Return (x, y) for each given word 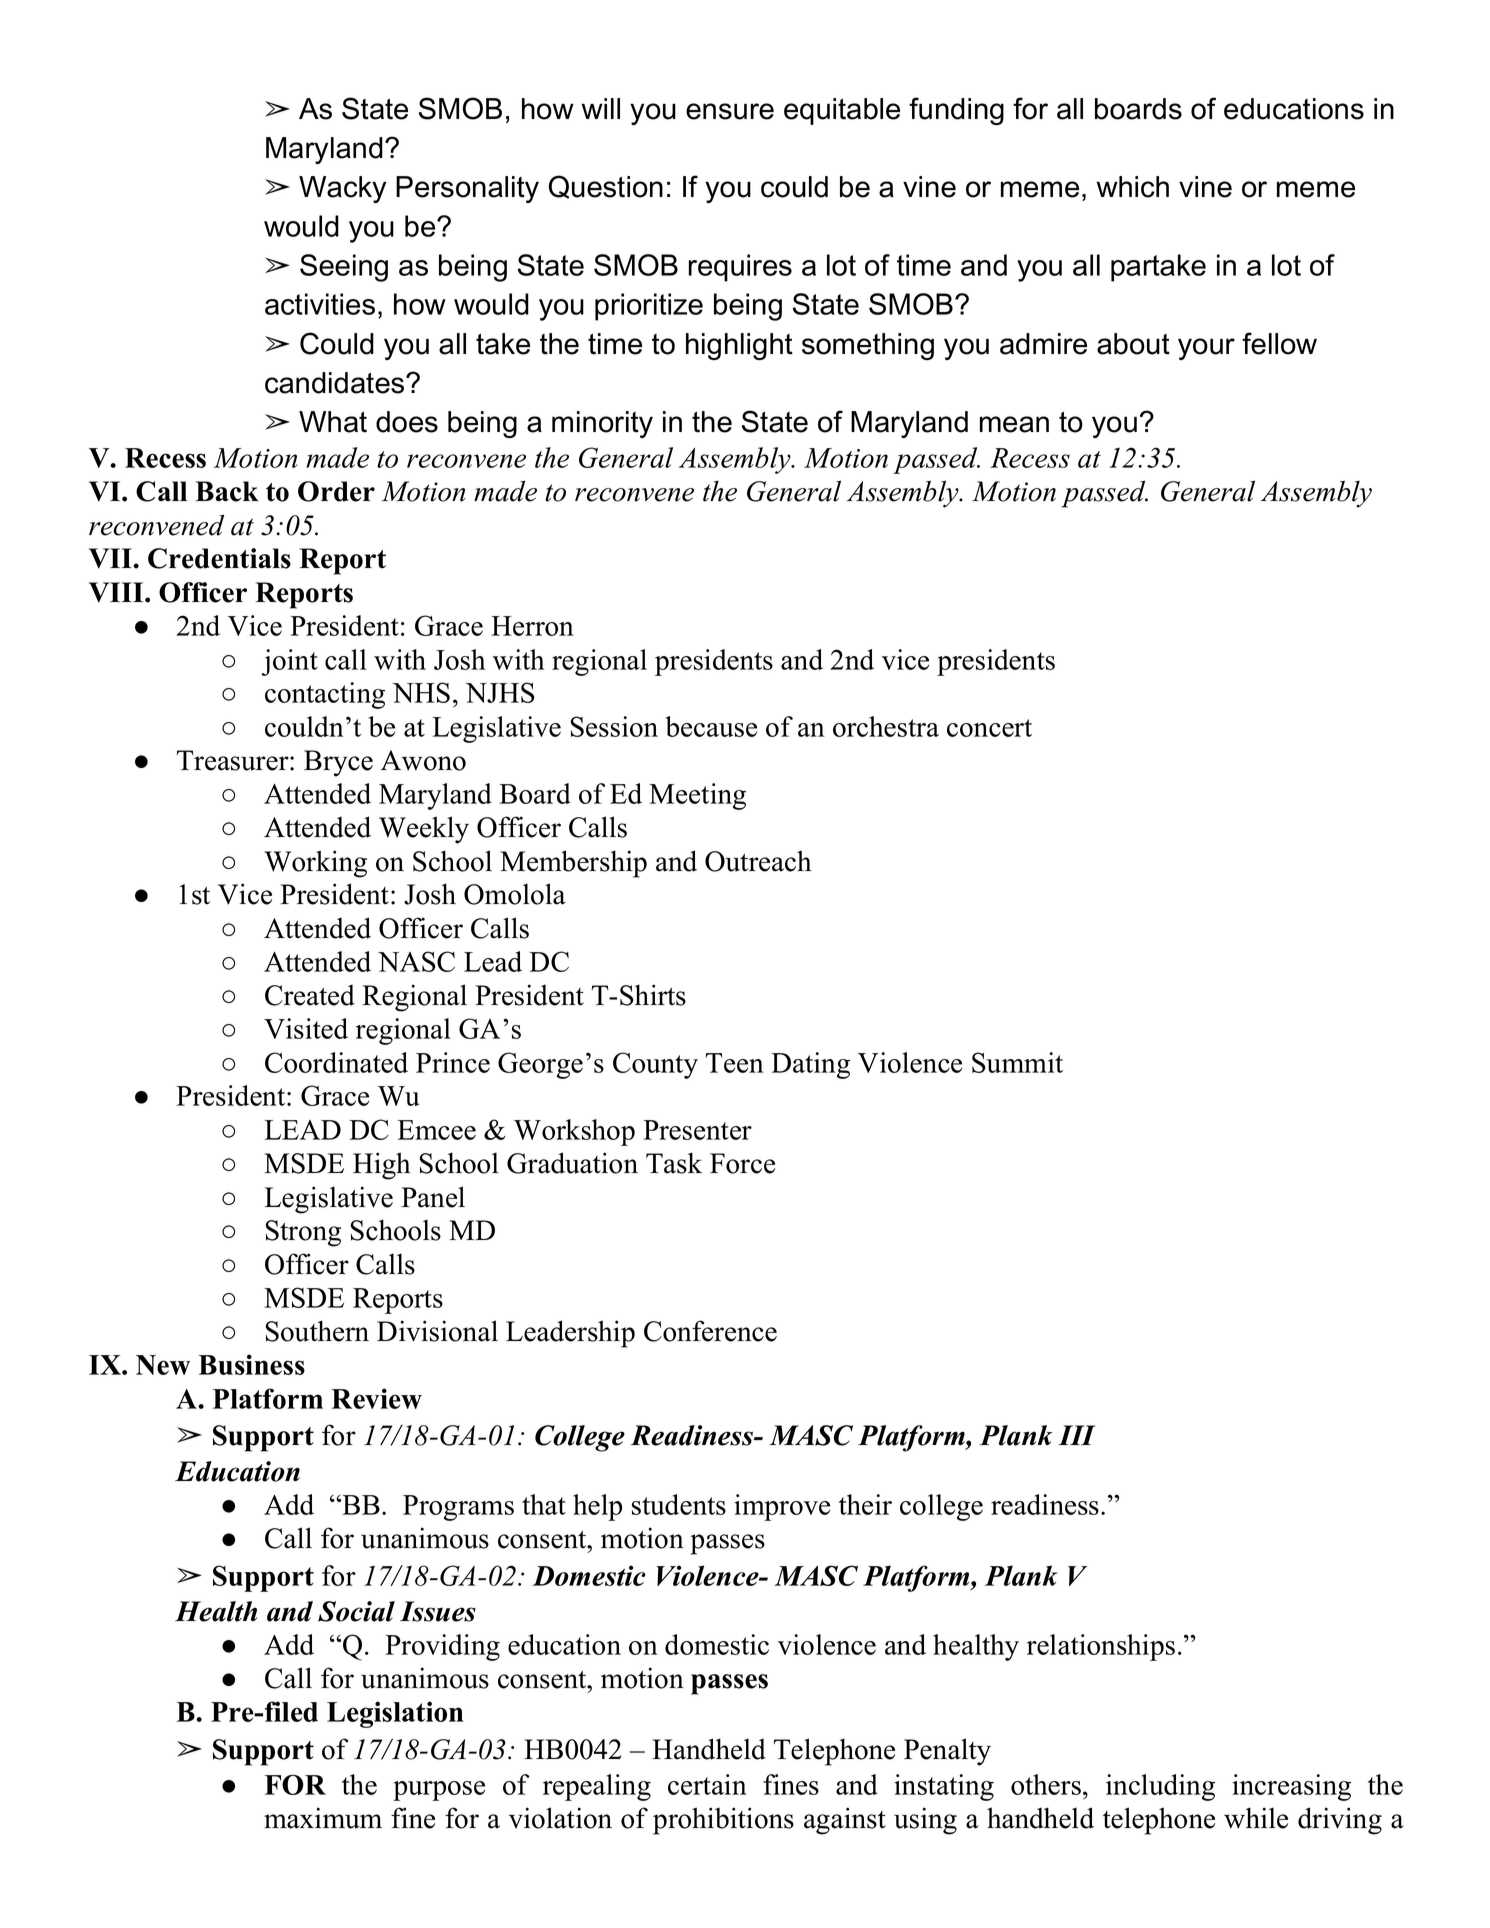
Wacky (342, 189)
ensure (730, 111)
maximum (323, 1818)
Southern (317, 1331)
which (1132, 187)
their (865, 1504)
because (711, 726)
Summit (1017, 1062)
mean (1014, 424)
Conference (710, 1331)
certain (707, 1784)
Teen (735, 1063)
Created (310, 995)
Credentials (219, 558)
